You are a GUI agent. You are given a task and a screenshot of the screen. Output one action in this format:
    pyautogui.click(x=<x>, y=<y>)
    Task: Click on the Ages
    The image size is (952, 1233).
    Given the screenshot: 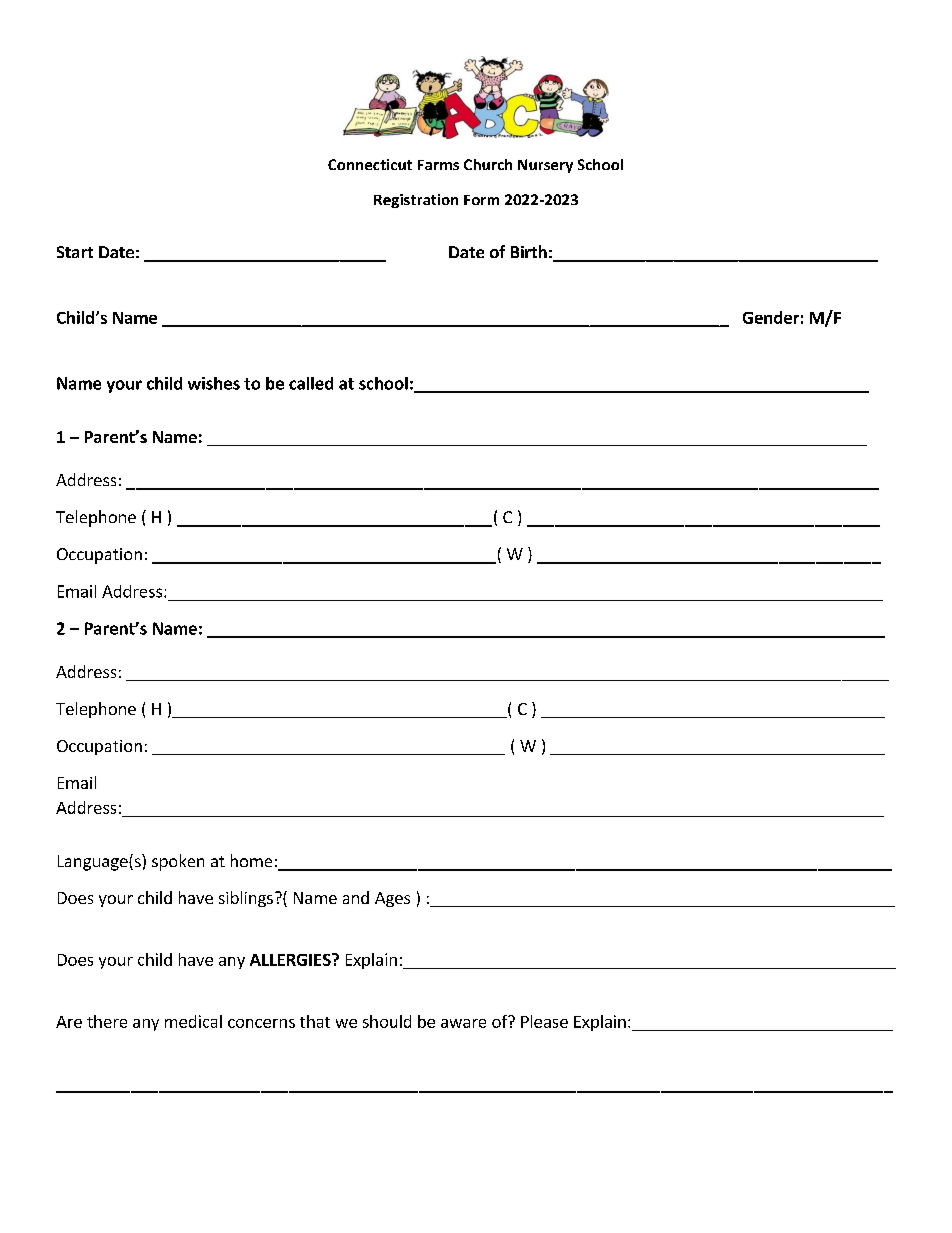 What is the action you would take?
    pyautogui.click(x=392, y=899)
